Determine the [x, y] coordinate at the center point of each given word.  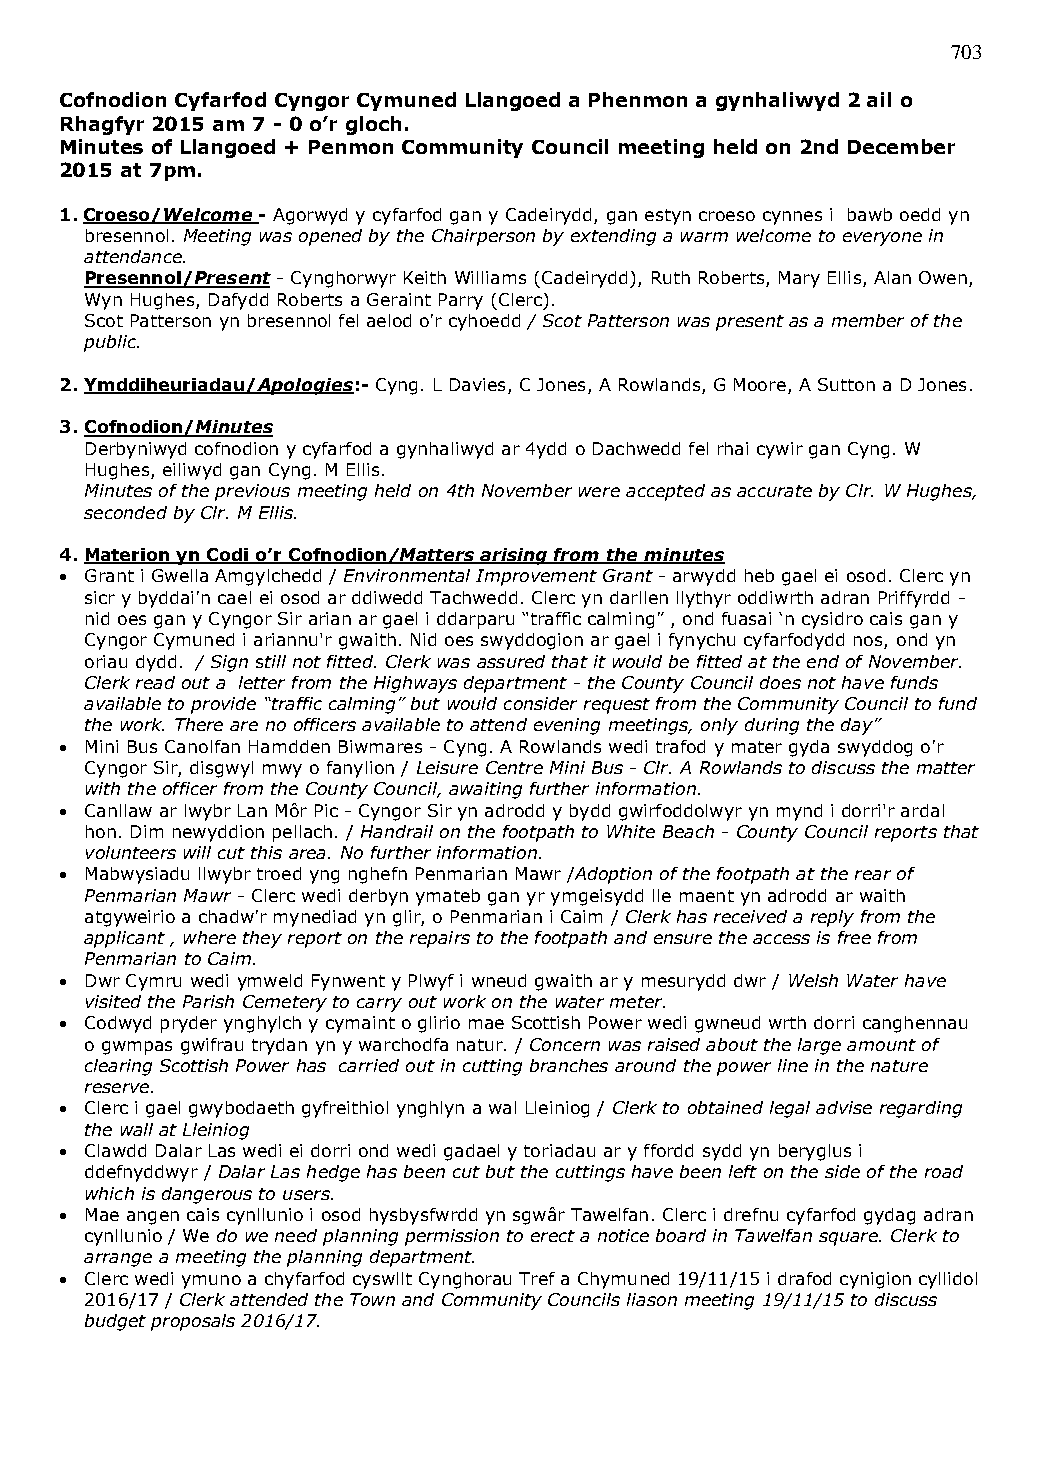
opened [330, 237]
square [850, 1239]
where [210, 937]
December [901, 146]
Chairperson [483, 237]
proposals [193, 1322]
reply [832, 918]
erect [553, 1236]
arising [514, 556]
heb [759, 575]
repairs [440, 939]
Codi [228, 556]
